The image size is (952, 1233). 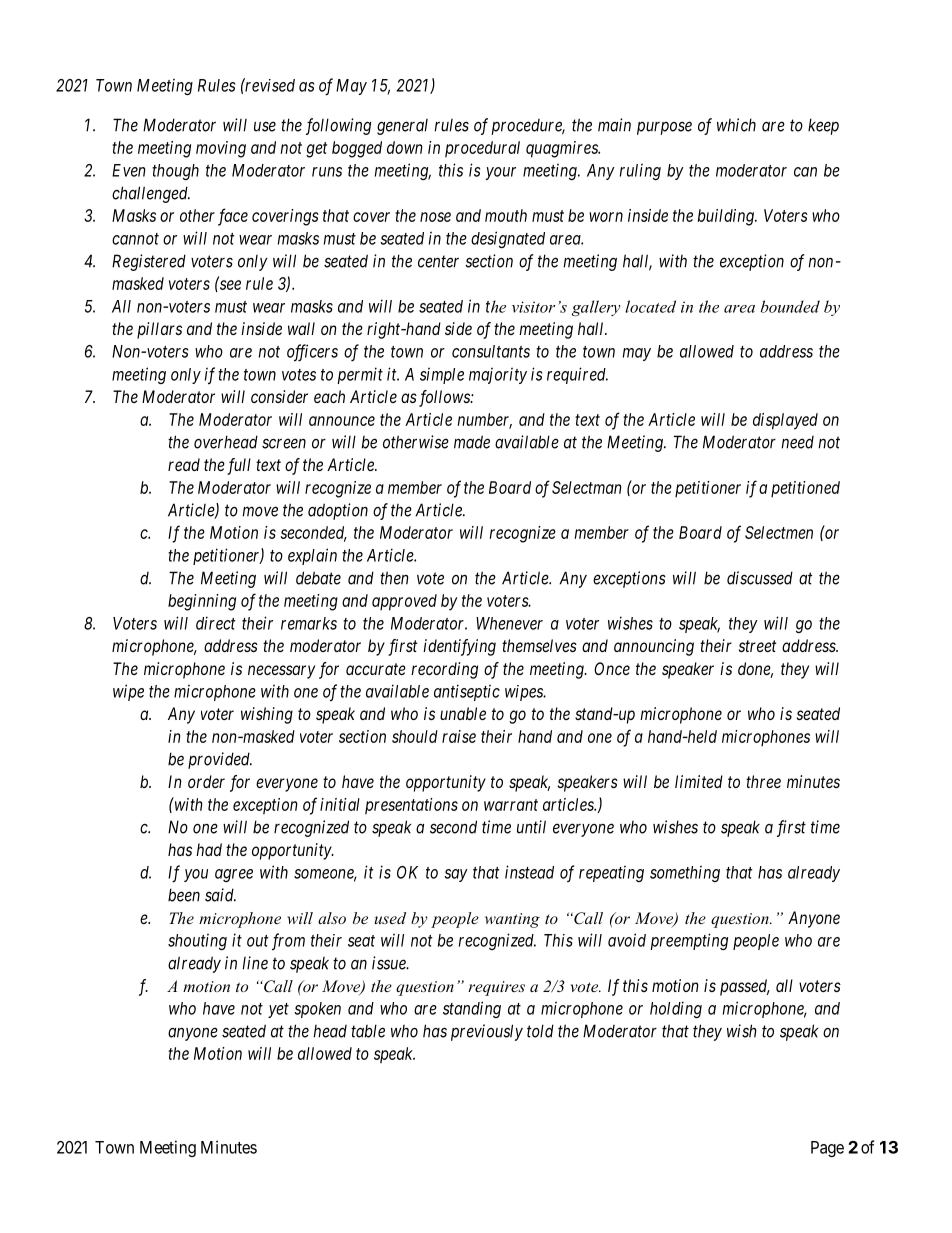 What do you see at coordinates (736, 125) in the screenshot?
I see `which` at bounding box center [736, 125].
